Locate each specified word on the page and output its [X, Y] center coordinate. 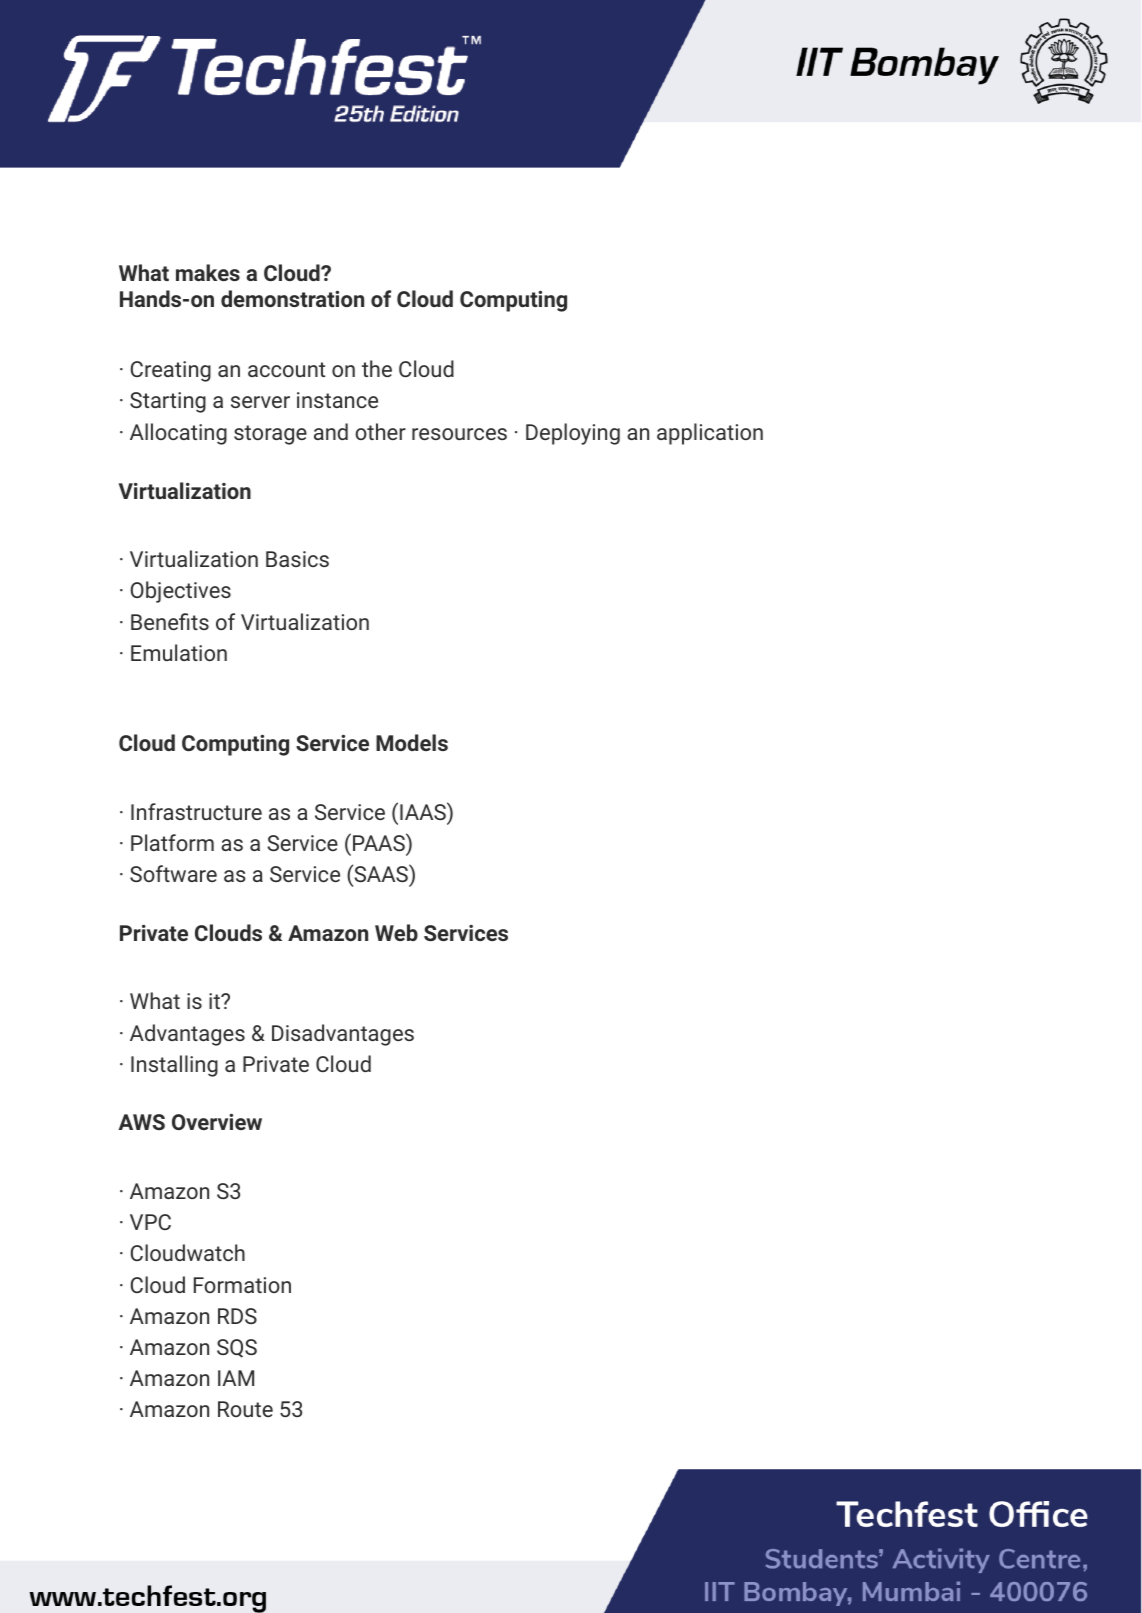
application [710, 434]
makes [208, 272]
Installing [174, 1066]
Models [412, 742]
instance [337, 400]
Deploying [573, 434]
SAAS [381, 873]
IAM [236, 1378]
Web [396, 932]
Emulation [179, 652]
